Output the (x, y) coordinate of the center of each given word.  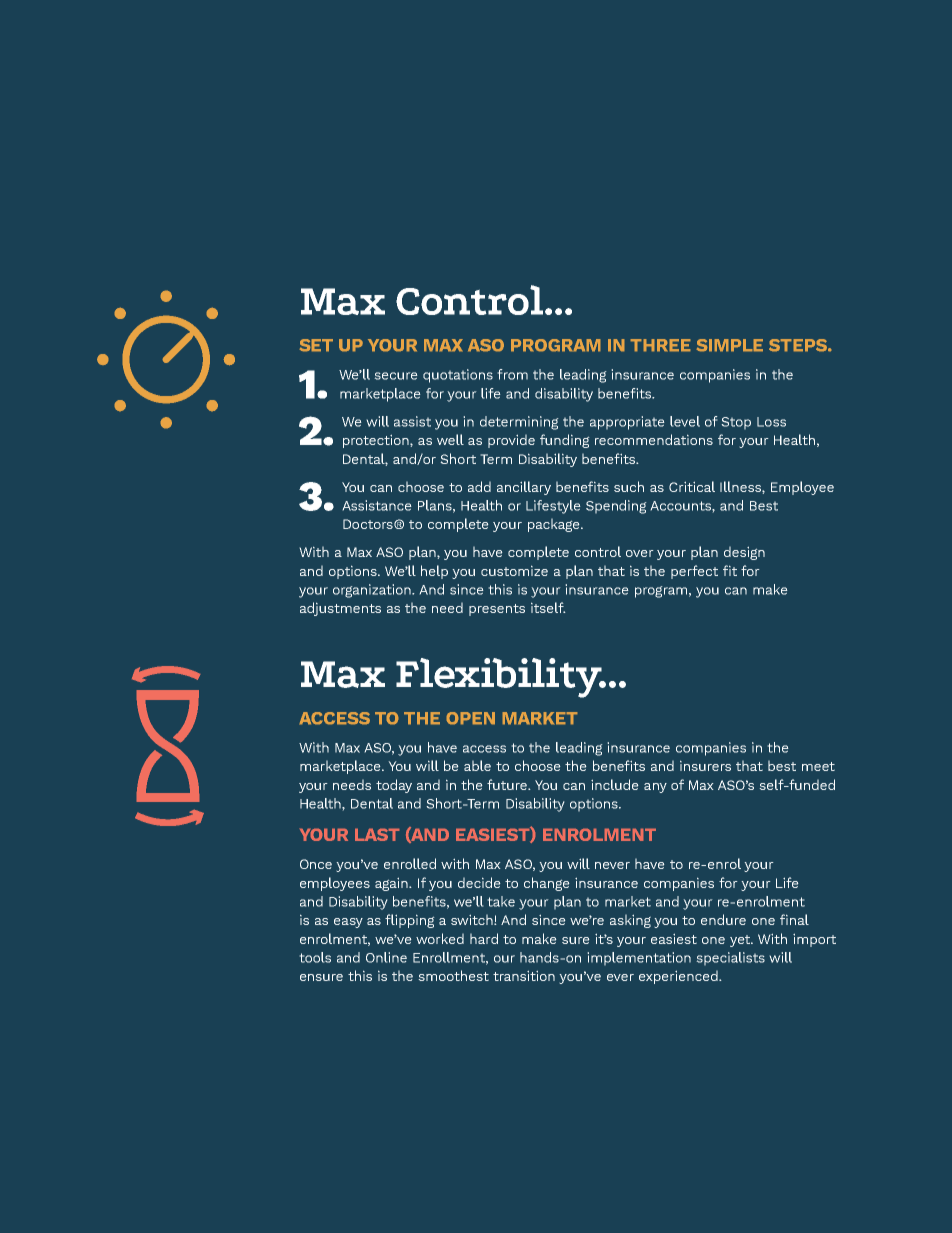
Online (386, 957)
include (615, 784)
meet (818, 766)
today (394, 786)
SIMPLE (729, 345)
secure (396, 376)
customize (514, 570)
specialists (730, 959)
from (512, 374)
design (744, 553)
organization (373, 591)
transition (524, 975)
